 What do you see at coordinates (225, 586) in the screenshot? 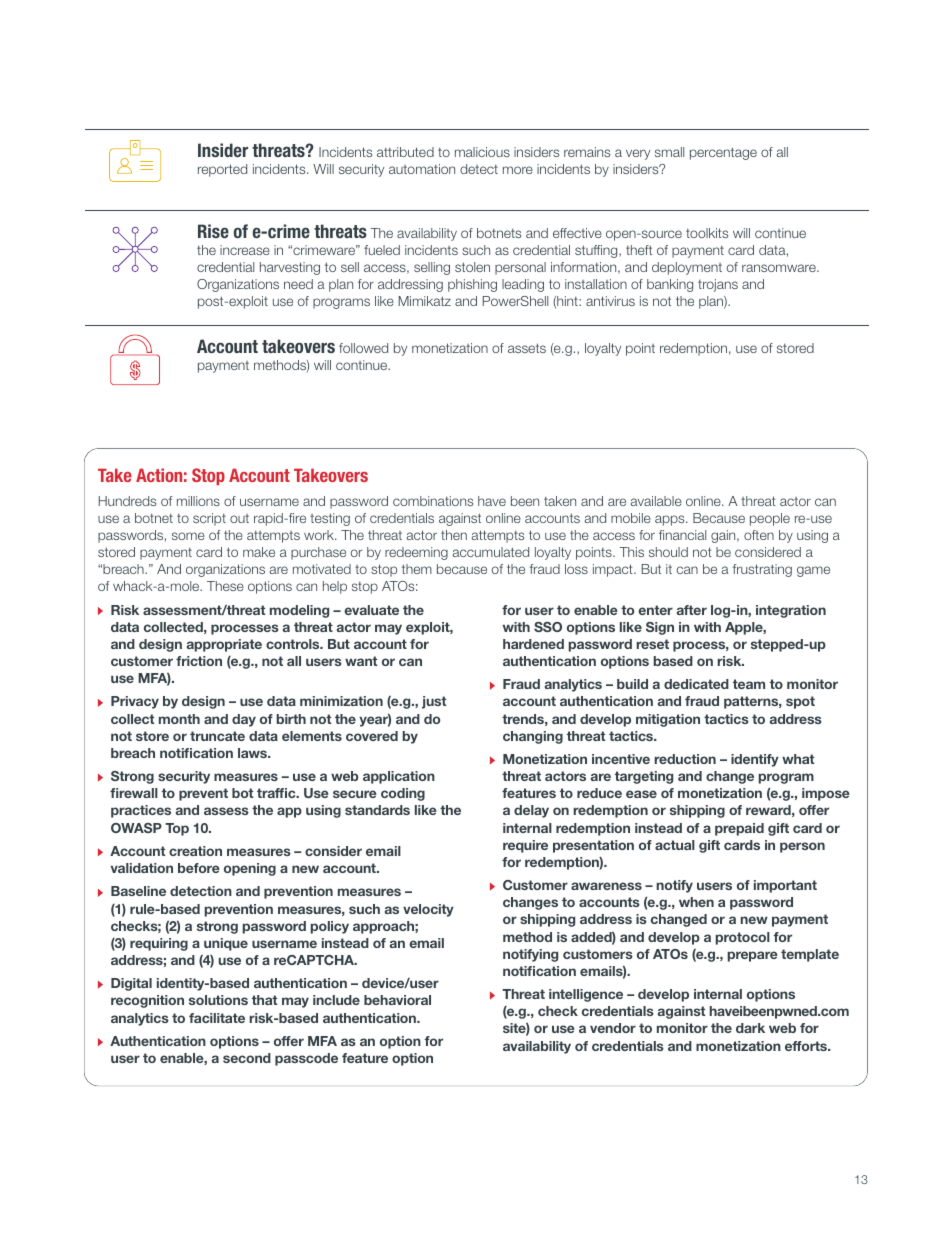
I see `These` at bounding box center [225, 586].
